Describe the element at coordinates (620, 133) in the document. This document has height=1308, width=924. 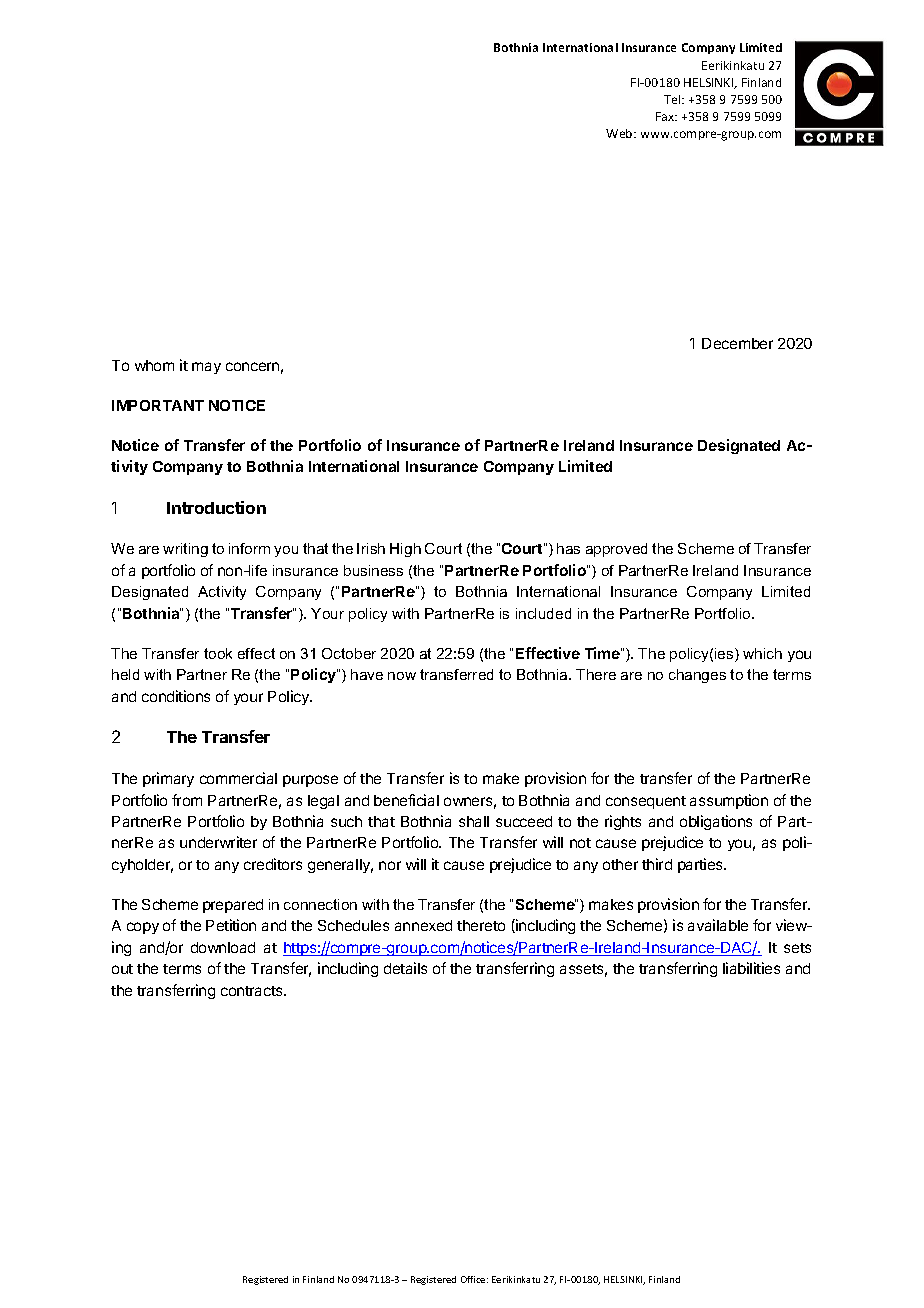
I see `Web` at that location.
